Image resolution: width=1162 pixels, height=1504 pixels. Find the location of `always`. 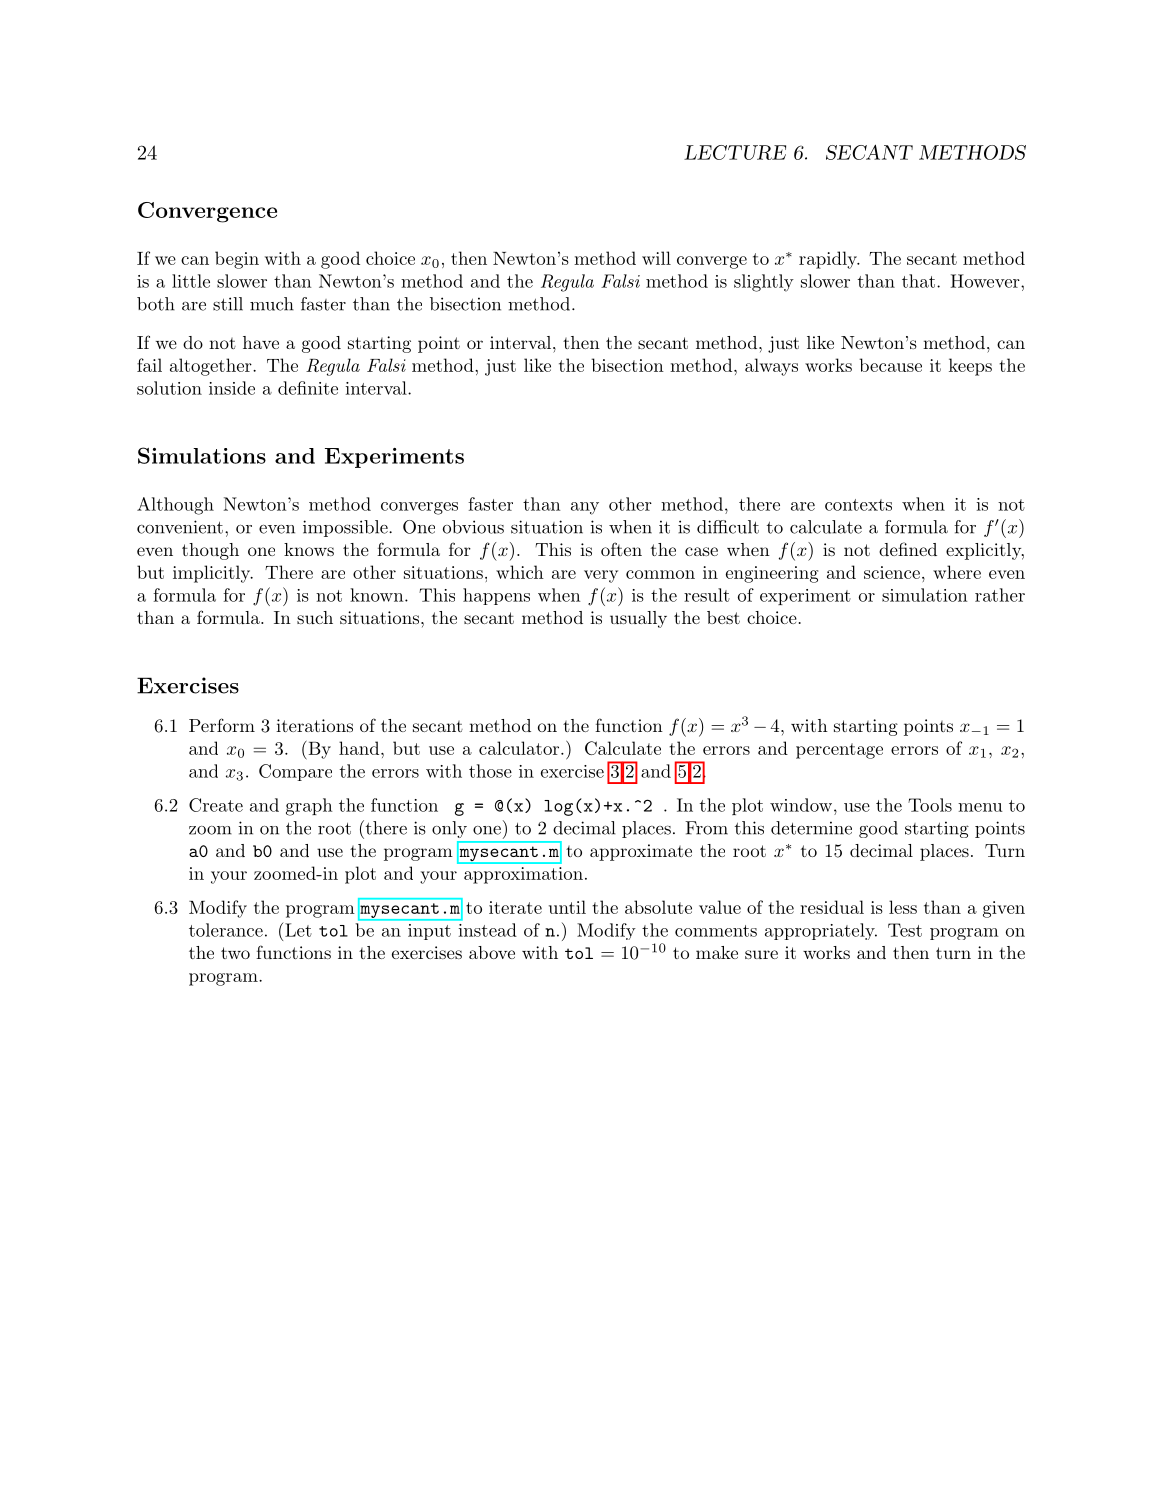

always is located at coordinates (771, 367).
